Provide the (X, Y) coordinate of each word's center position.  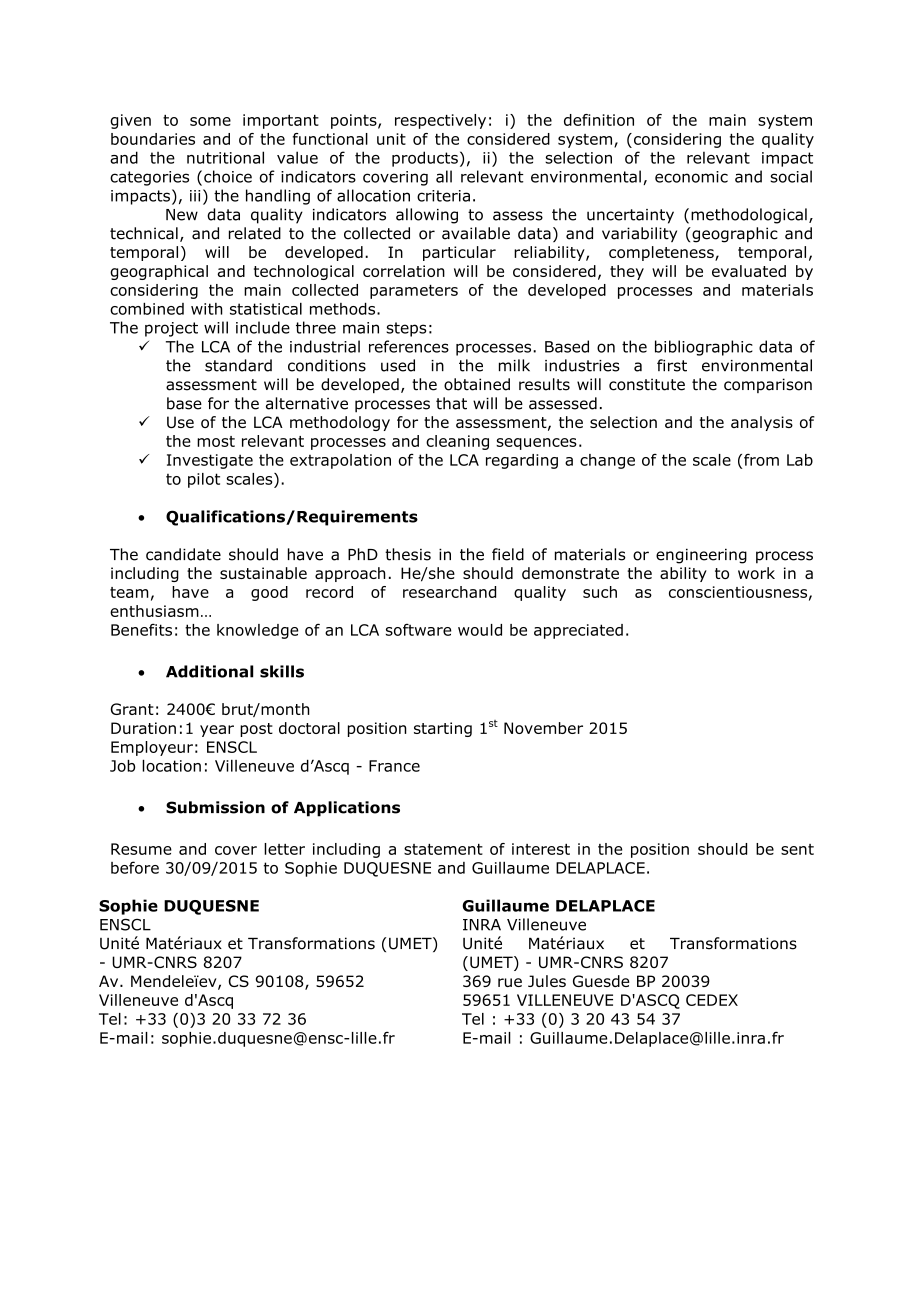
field (508, 554)
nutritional (225, 157)
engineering (701, 556)
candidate (183, 554)
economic (691, 177)
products (425, 159)
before (135, 867)
